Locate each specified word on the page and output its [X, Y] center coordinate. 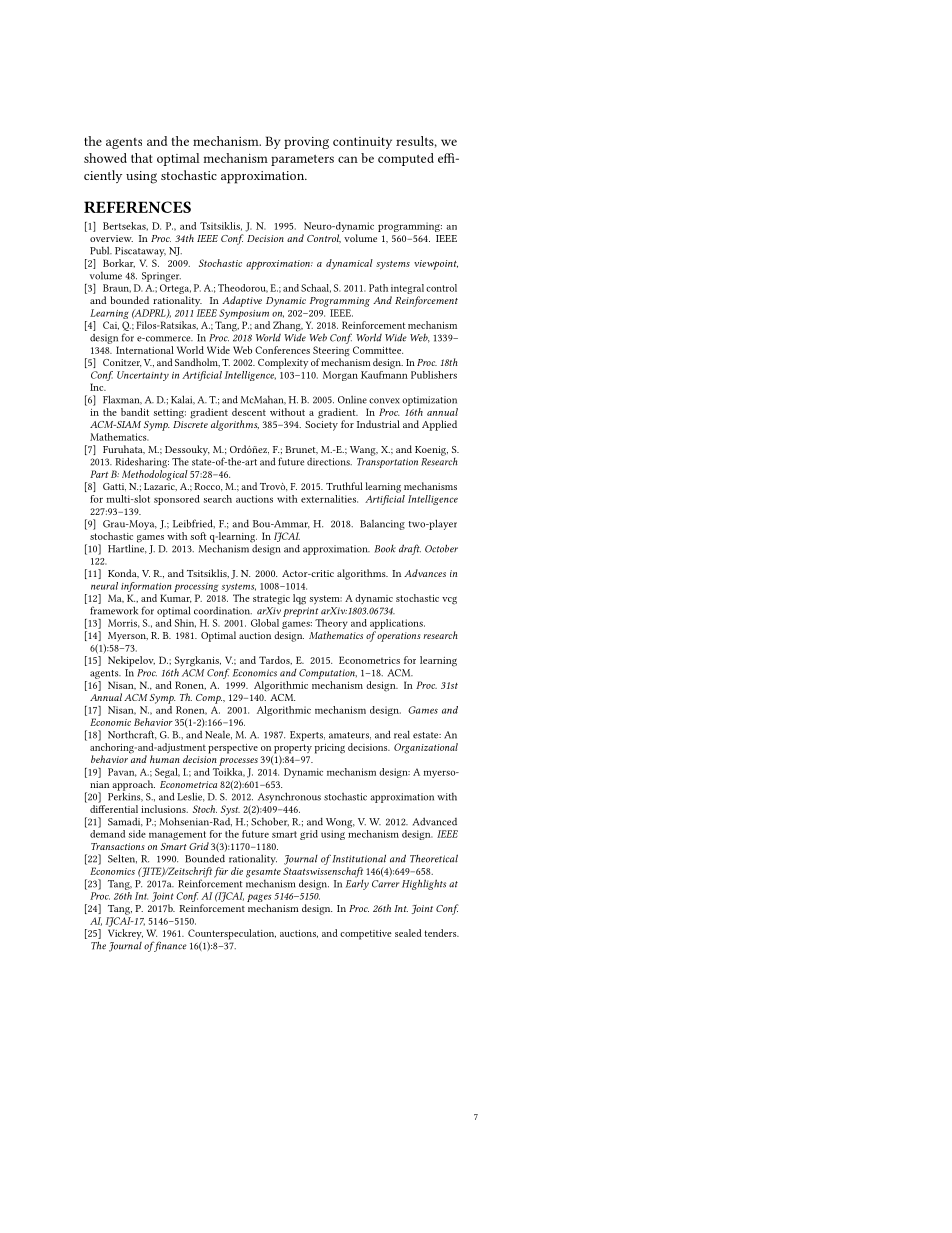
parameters [302, 160]
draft [410, 549]
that [141, 158]
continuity [362, 143]
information [146, 587]
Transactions [118, 846]
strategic [271, 600]
